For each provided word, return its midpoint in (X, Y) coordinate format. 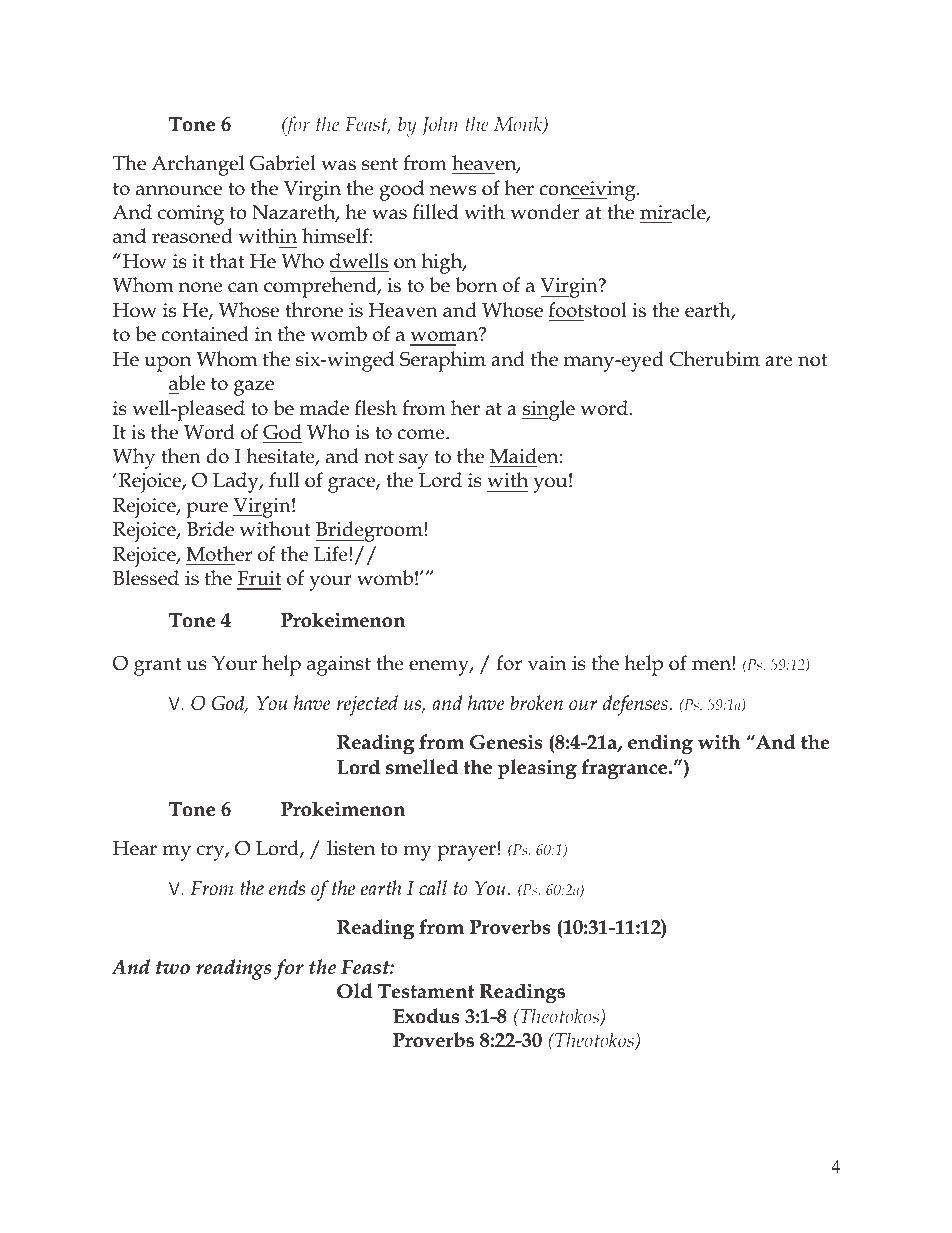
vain (547, 663)
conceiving (588, 191)
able (187, 383)
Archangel (198, 165)
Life (332, 554)
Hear (135, 848)
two (173, 968)
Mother (219, 554)
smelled (422, 767)
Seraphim (443, 361)
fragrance (625, 769)
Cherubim (715, 359)
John (440, 125)
